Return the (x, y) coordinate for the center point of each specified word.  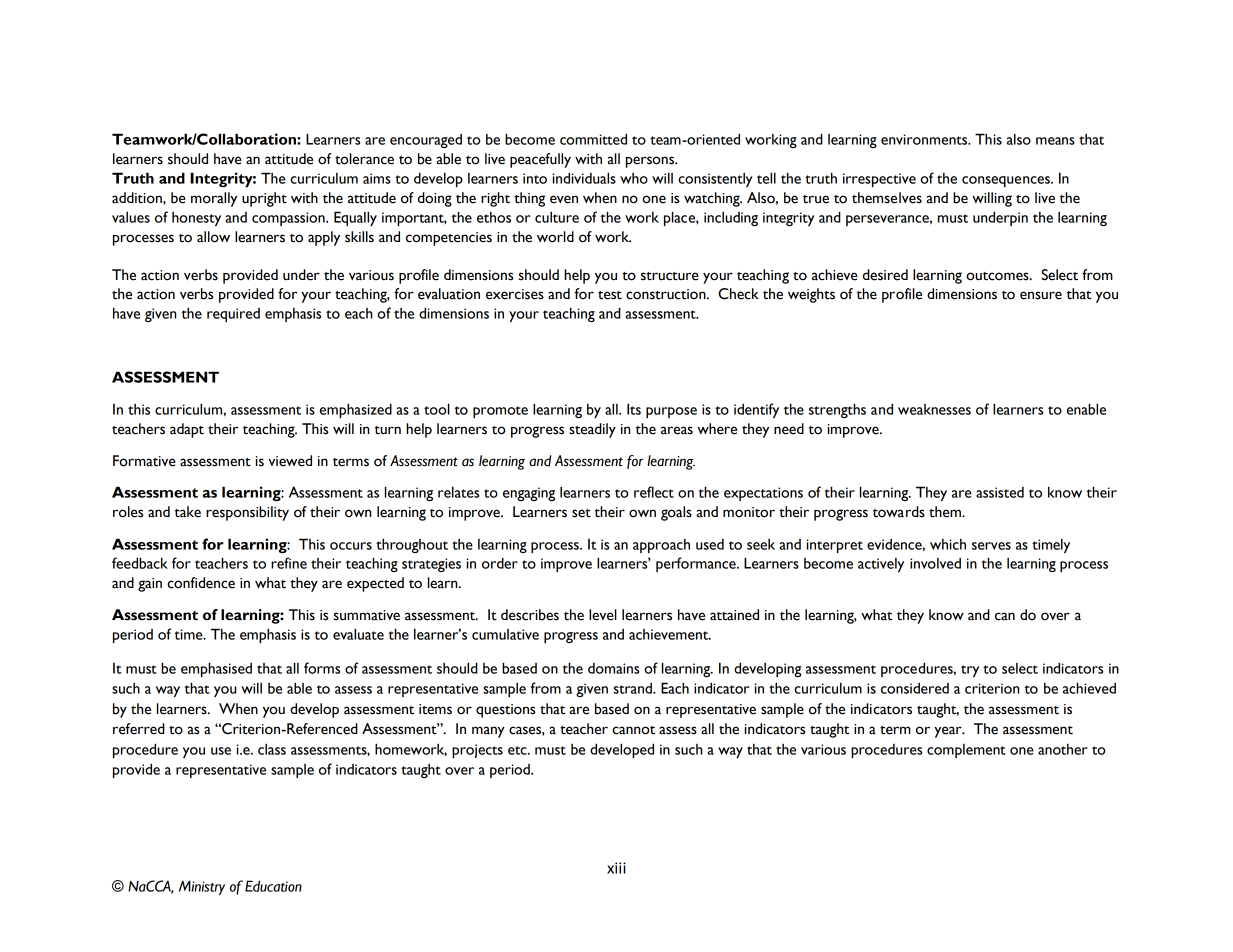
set (581, 513)
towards (899, 512)
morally (214, 199)
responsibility (247, 513)
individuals (584, 178)
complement (966, 751)
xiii (616, 868)
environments (925, 139)
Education (273, 886)
